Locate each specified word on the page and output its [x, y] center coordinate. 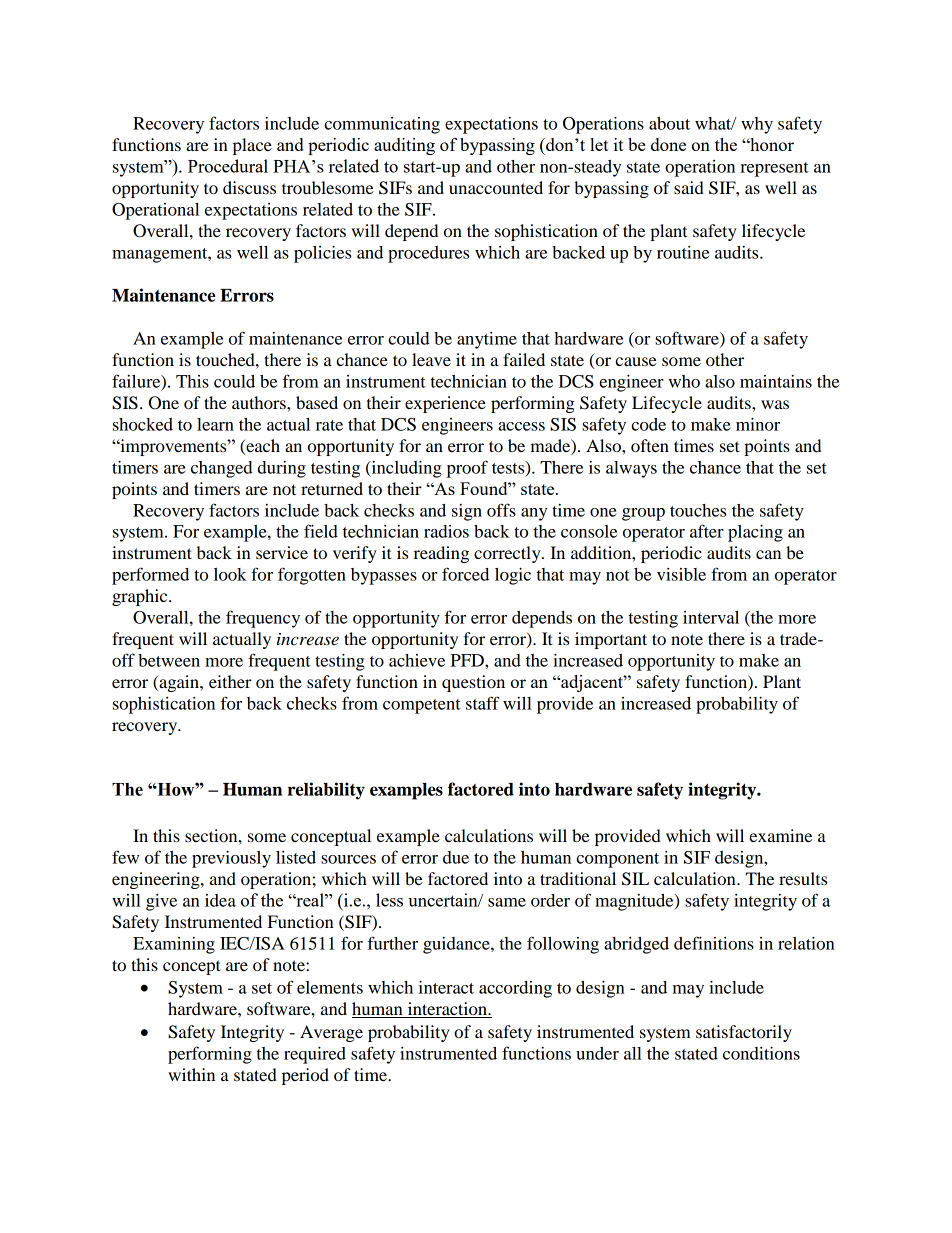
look [230, 574]
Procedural [228, 166]
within [191, 1074]
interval [711, 617]
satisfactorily [744, 1033]
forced [465, 574]
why [757, 125]
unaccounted [496, 187]
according [515, 989]
